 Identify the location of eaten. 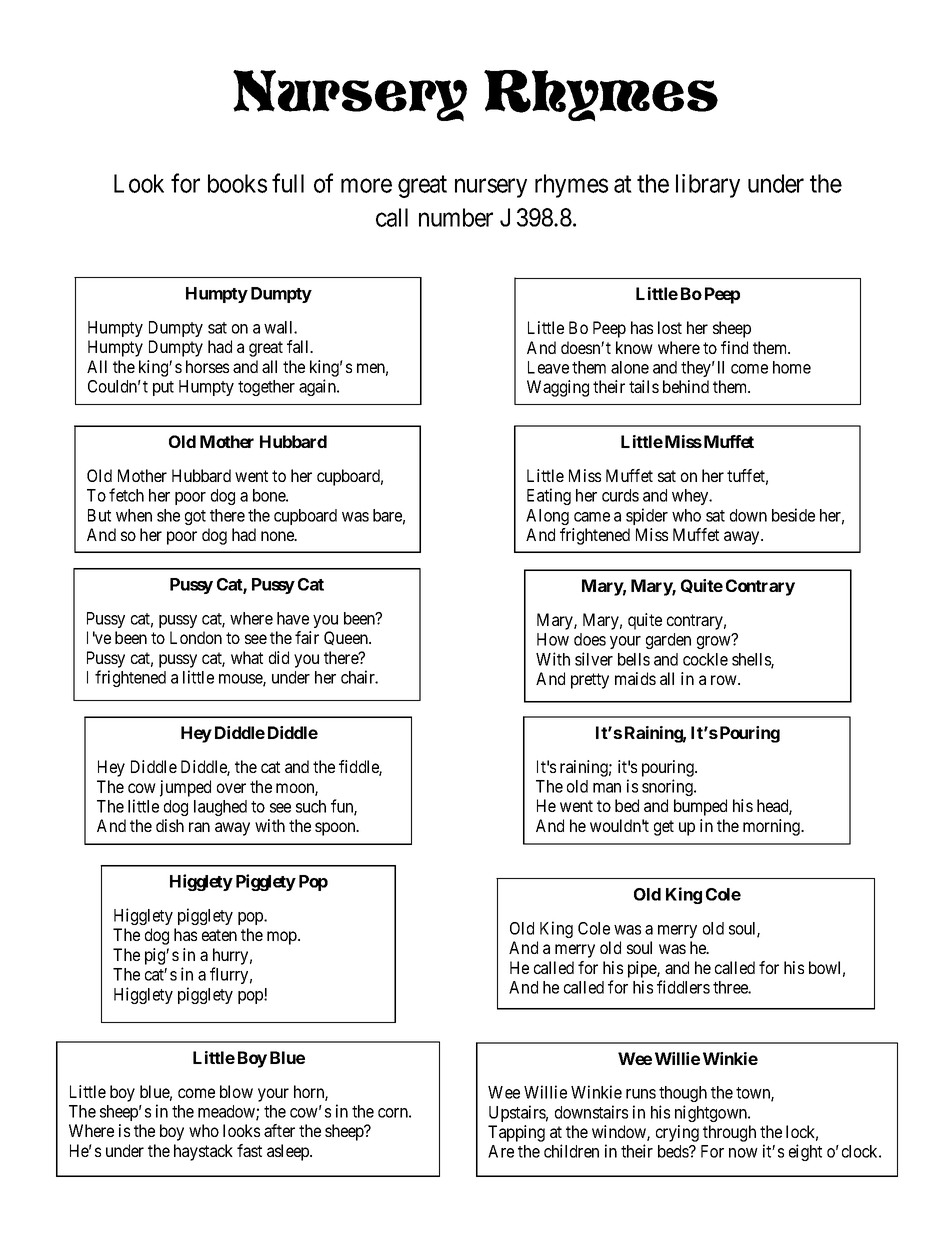
(219, 935).
